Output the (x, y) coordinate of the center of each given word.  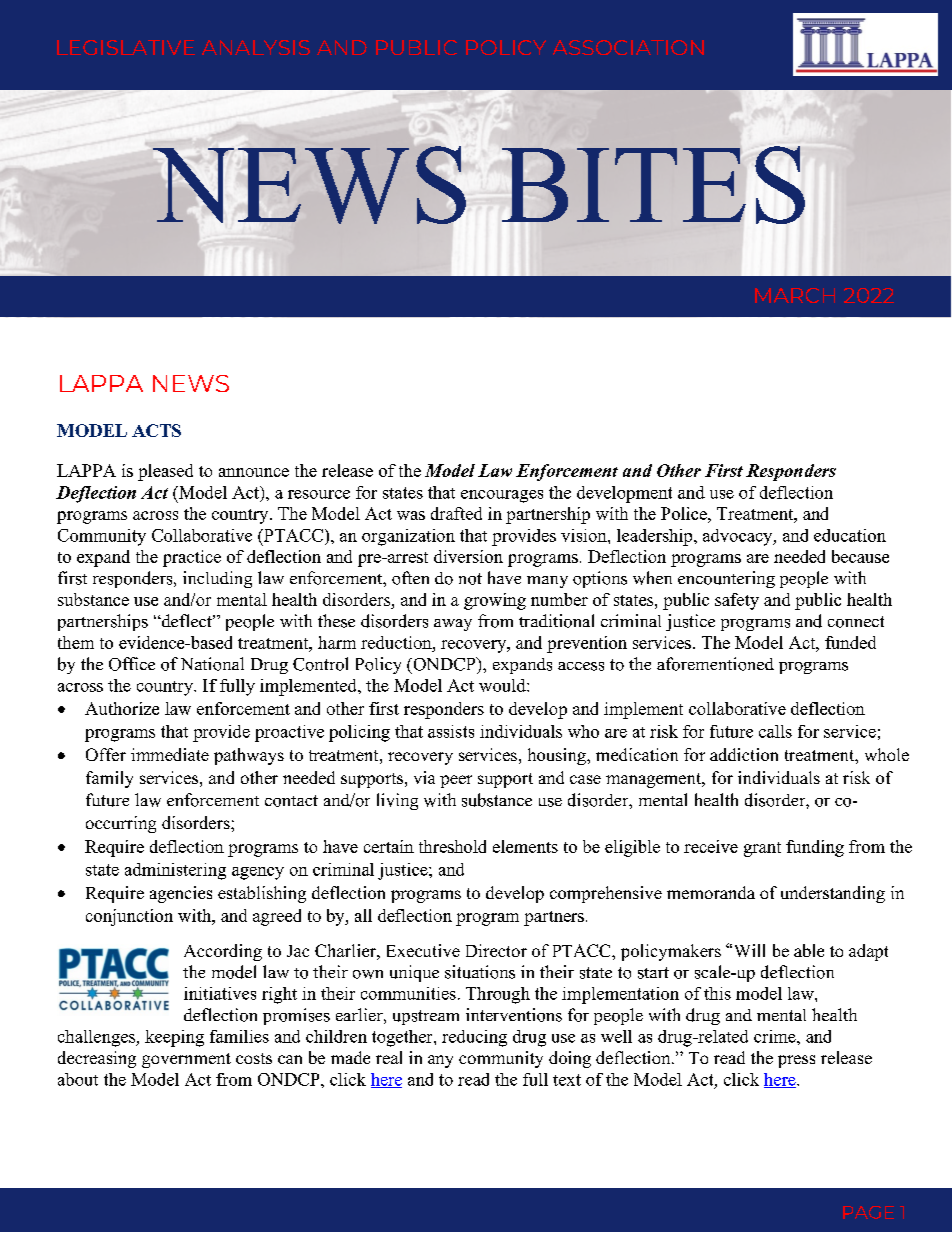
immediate (170, 754)
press (796, 1061)
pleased (165, 472)
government (186, 1060)
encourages (502, 496)
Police (685, 513)
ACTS (156, 430)
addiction (744, 754)
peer (456, 781)
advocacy (739, 537)
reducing (474, 1038)
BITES (653, 185)
